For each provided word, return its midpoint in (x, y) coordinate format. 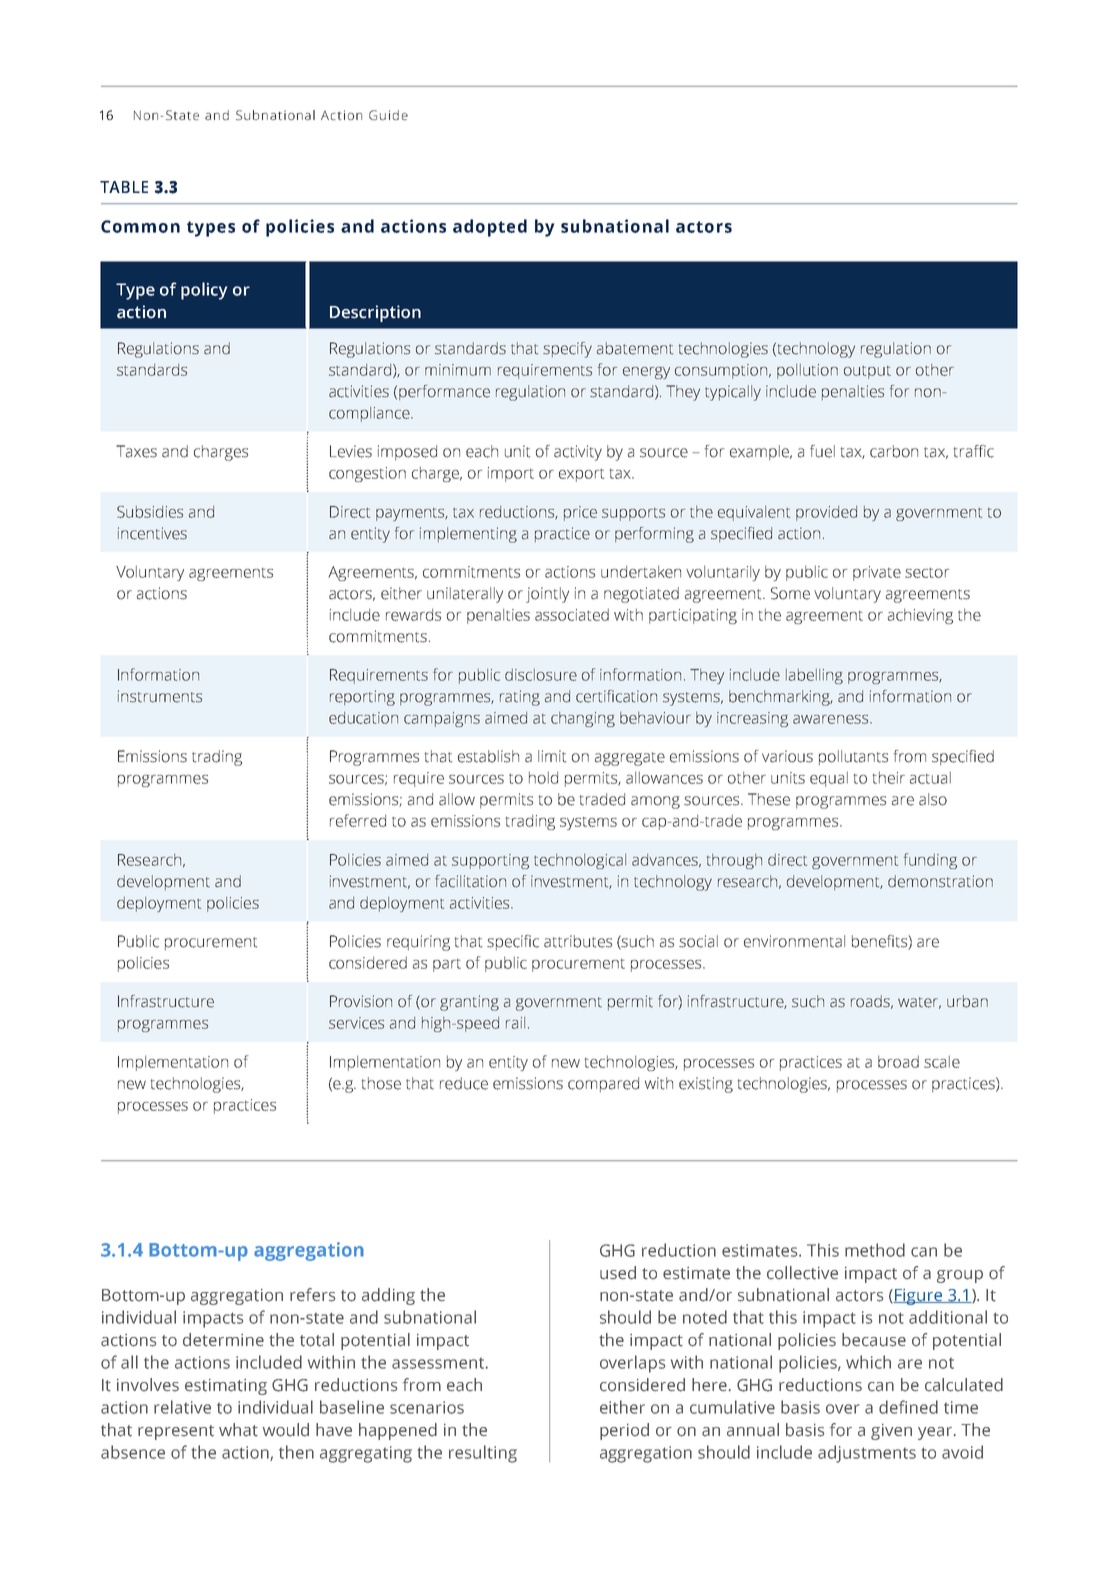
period (624, 1431)
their (888, 777)
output (867, 372)
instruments (160, 696)
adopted (490, 228)
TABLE (124, 187)
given (891, 1432)
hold (543, 777)
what (238, 1430)
